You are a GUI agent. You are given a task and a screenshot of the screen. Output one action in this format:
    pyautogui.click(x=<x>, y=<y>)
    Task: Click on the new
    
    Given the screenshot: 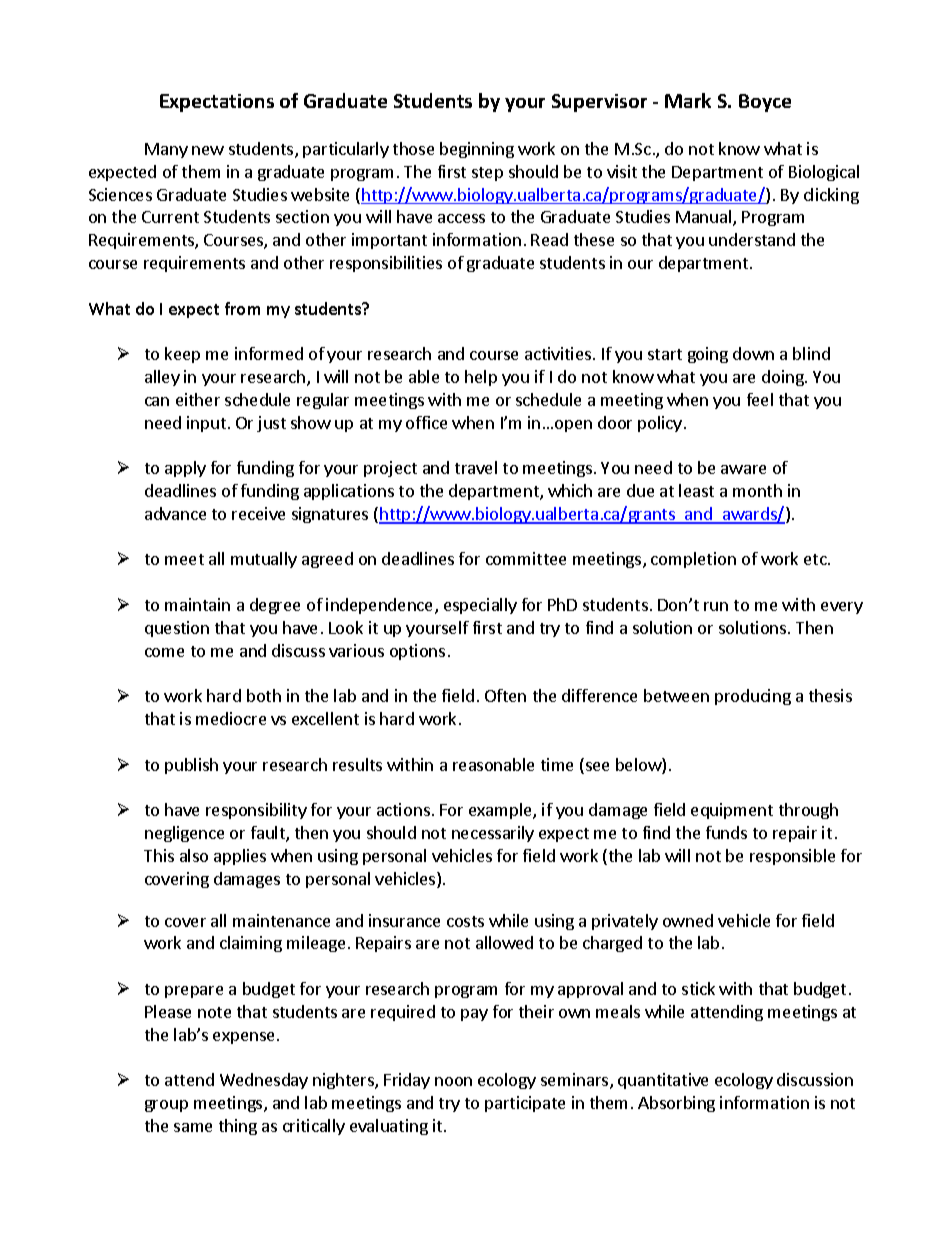 What is the action you would take?
    pyautogui.click(x=208, y=150)
